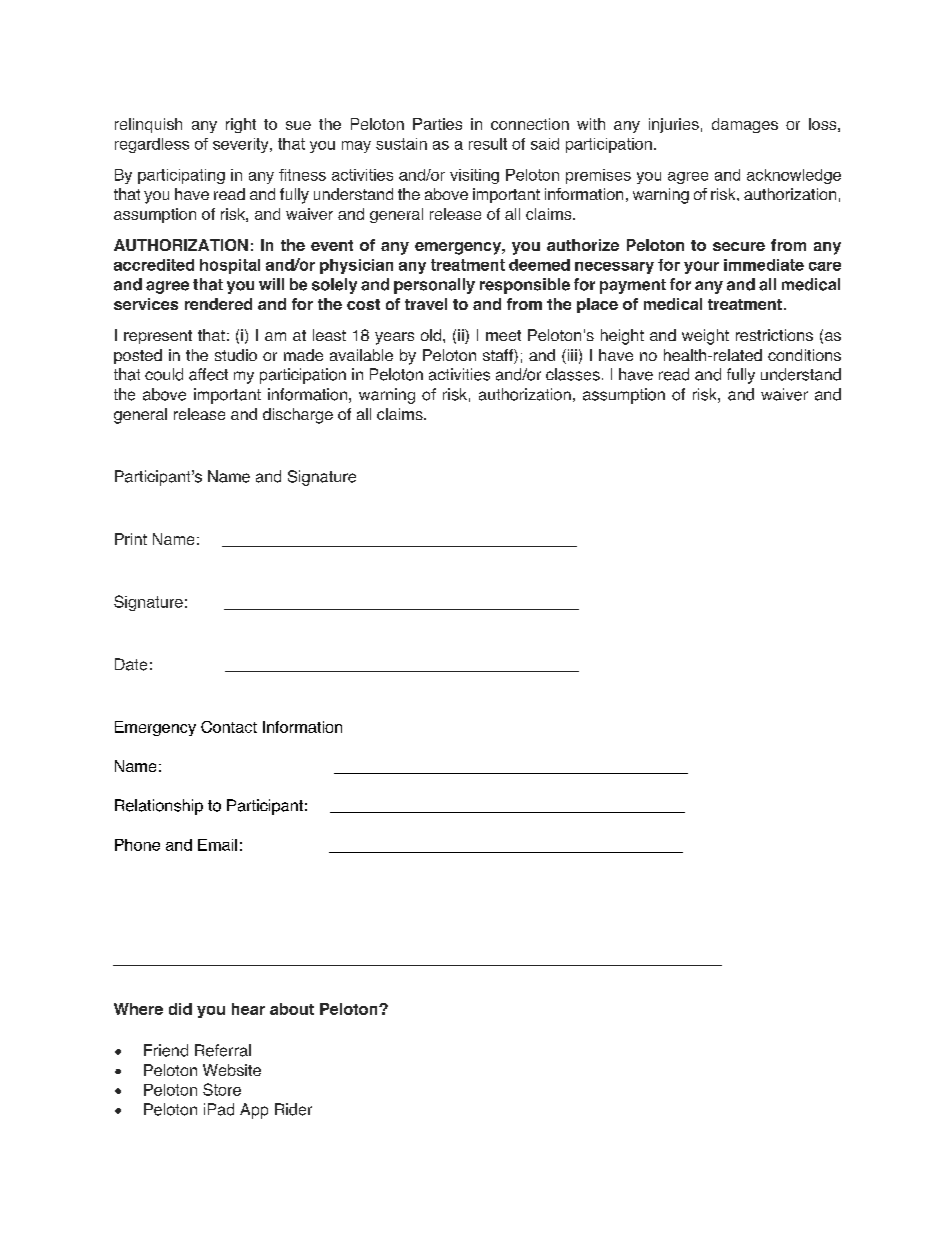 The image size is (952, 1233). What do you see at coordinates (131, 664) in the screenshot?
I see `Date` at bounding box center [131, 664].
